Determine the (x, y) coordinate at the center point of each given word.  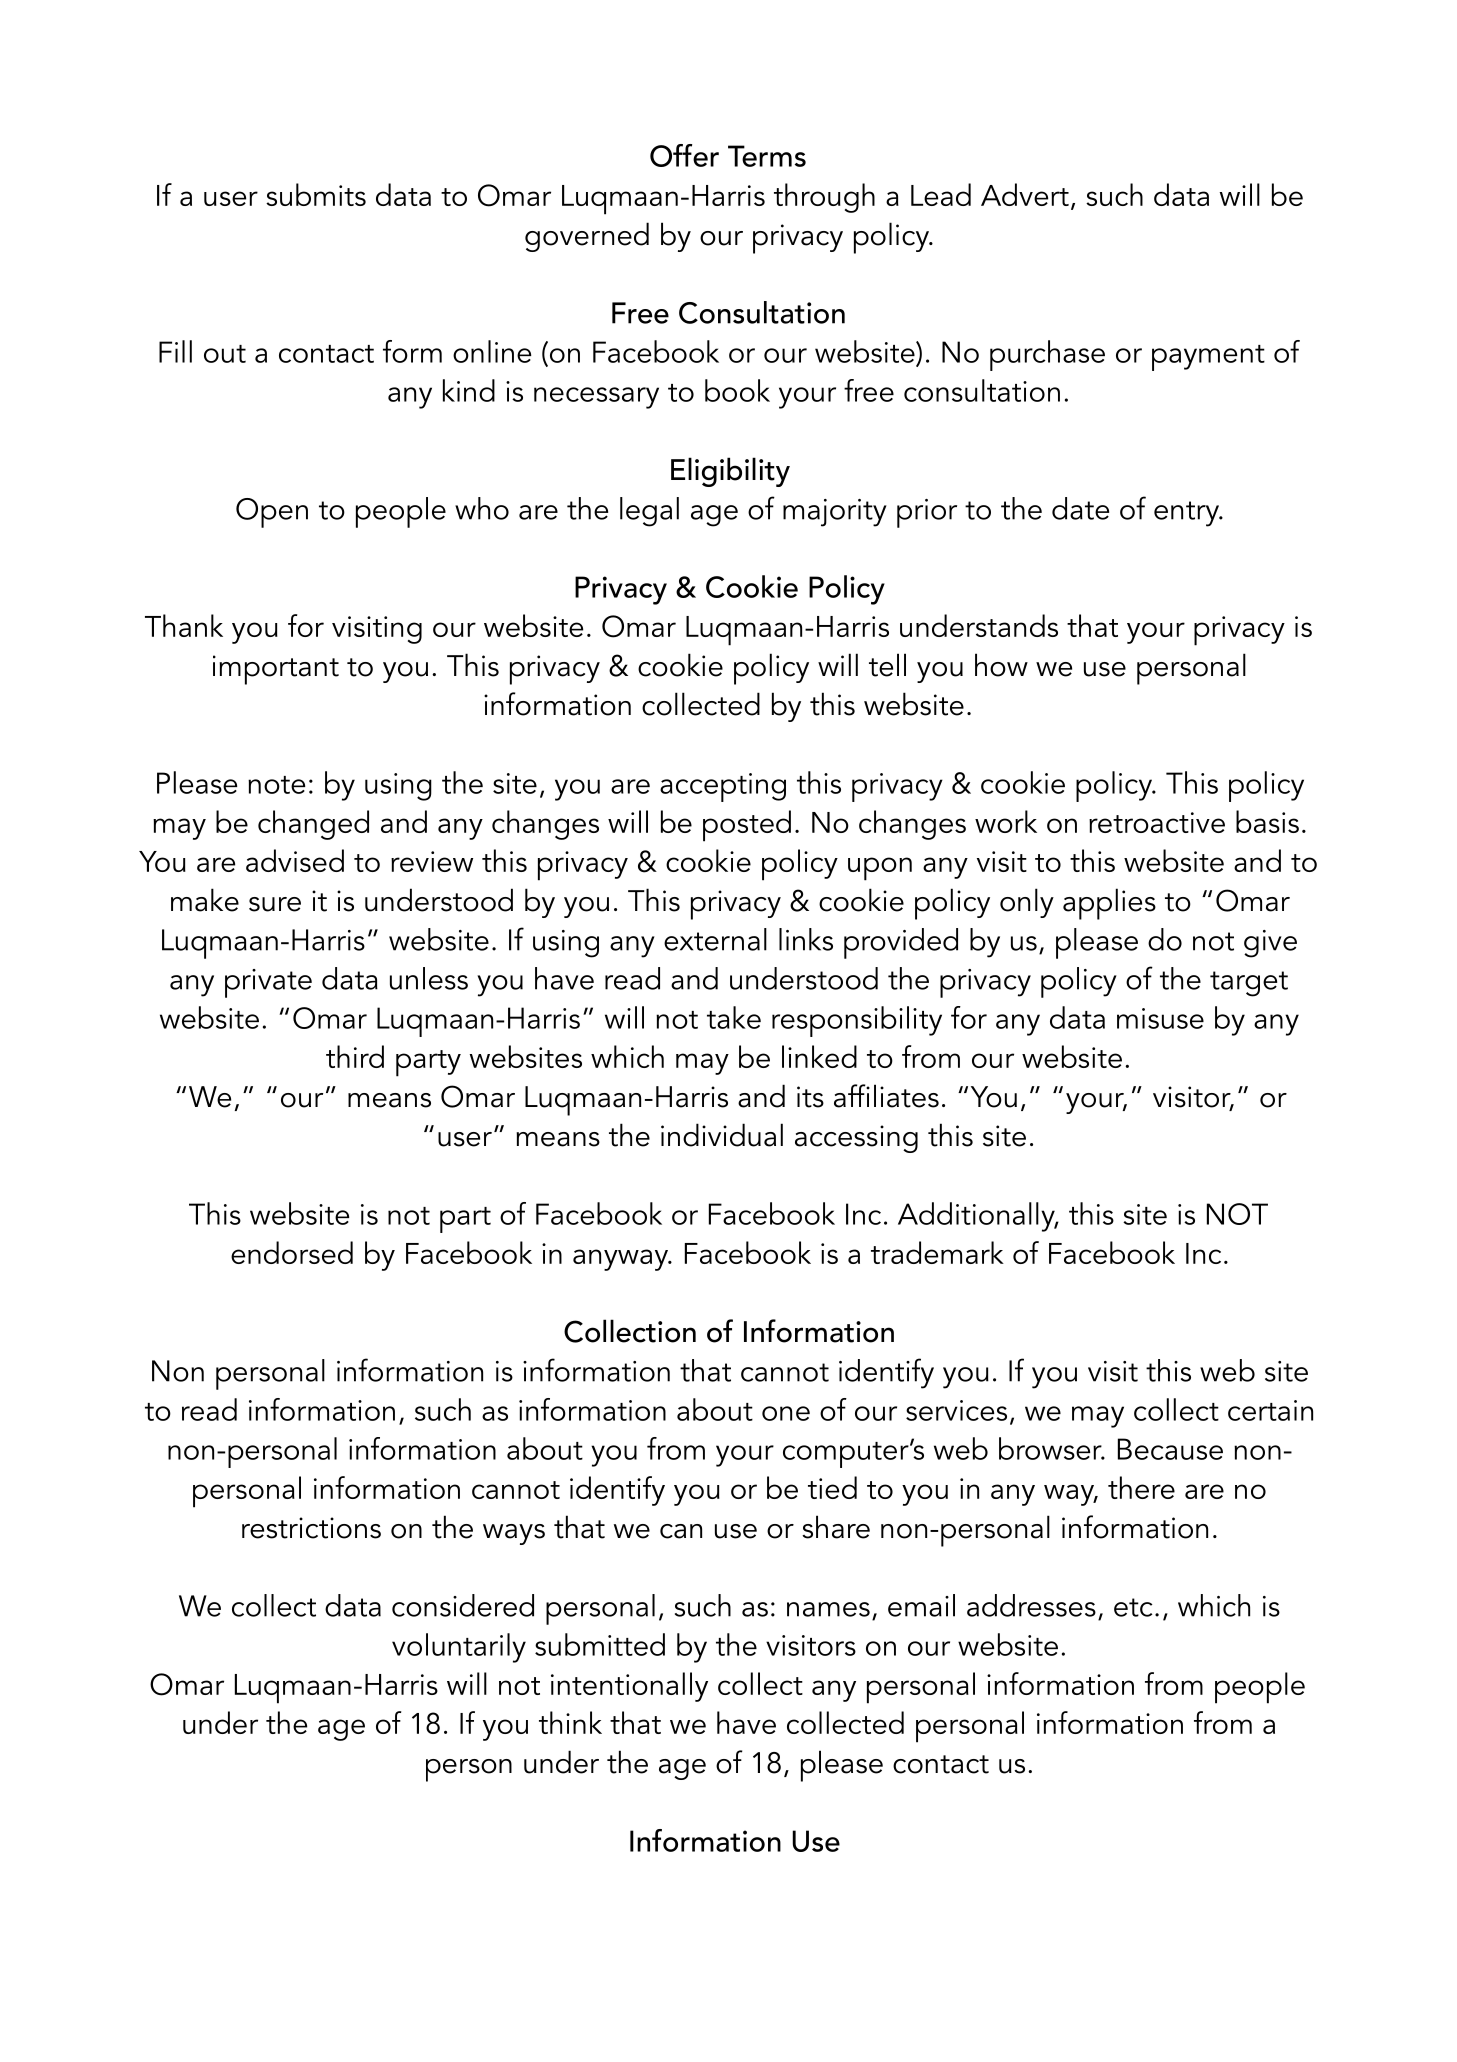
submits (316, 194)
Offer (684, 155)
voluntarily (459, 1648)
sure (275, 904)
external (715, 939)
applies (1109, 904)
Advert (1025, 194)
